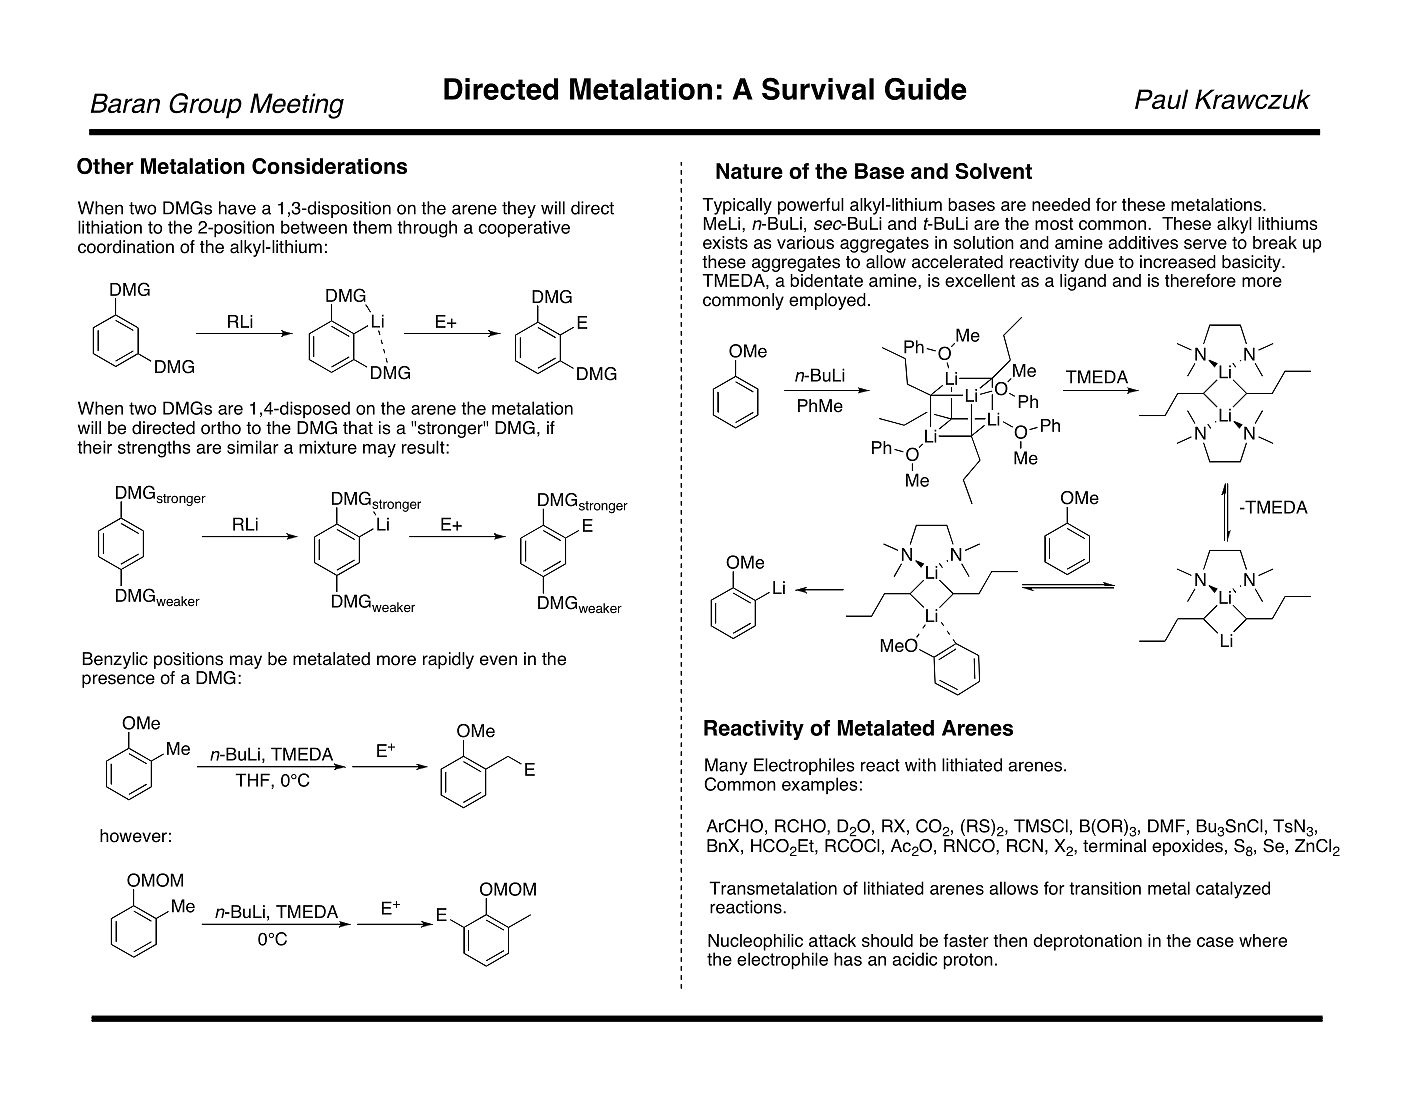  What do you see at coordinates (818, 88) in the page?
I see `Survival` at bounding box center [818, 88].
